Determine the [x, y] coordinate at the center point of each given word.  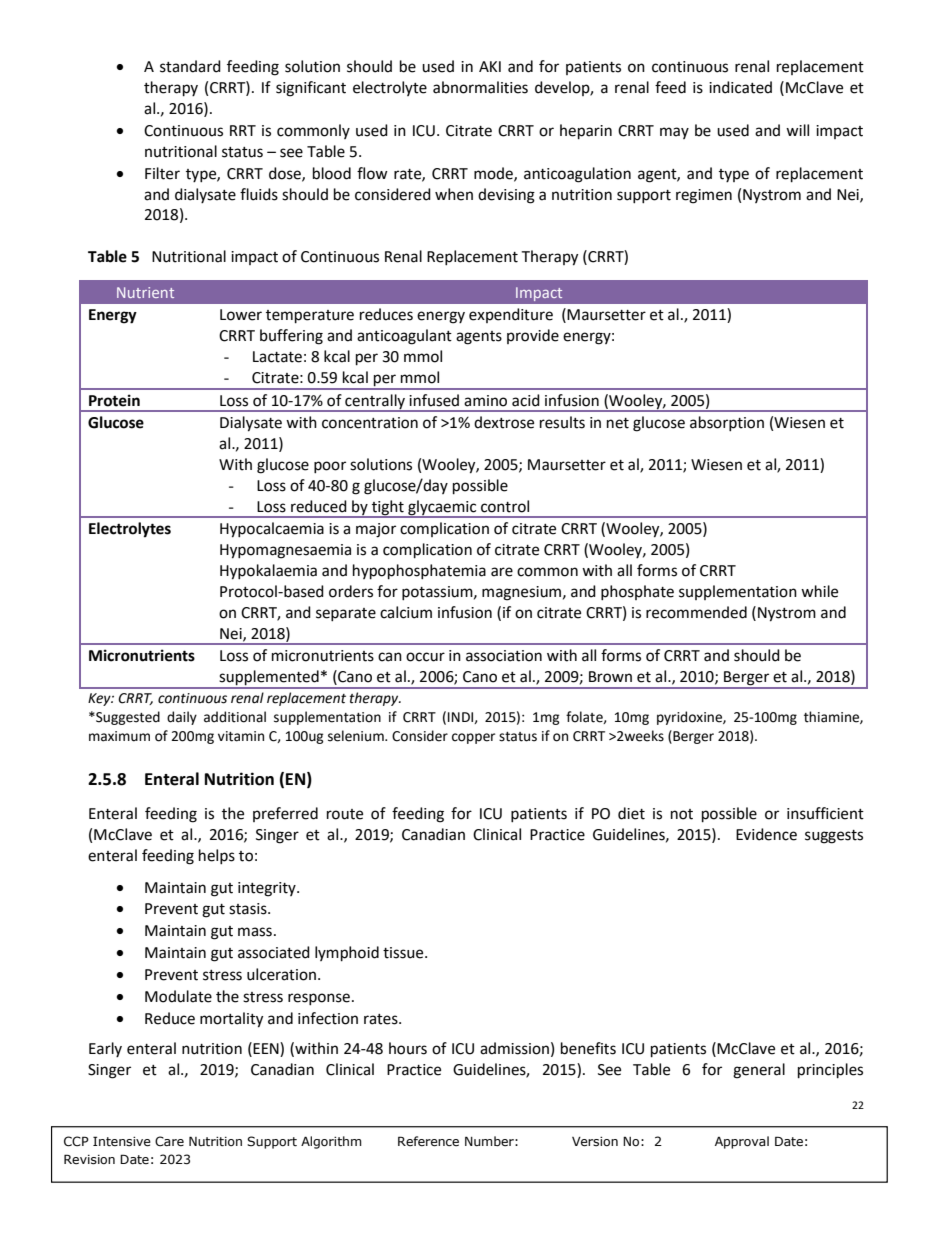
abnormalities [480, 87]
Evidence [766, 834]
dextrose [504, 422]
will [797, 130]
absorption [727, 423]
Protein [114, 400]
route [345, 814]
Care [169, 1141]
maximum [119, 736]
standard [190, 66]
